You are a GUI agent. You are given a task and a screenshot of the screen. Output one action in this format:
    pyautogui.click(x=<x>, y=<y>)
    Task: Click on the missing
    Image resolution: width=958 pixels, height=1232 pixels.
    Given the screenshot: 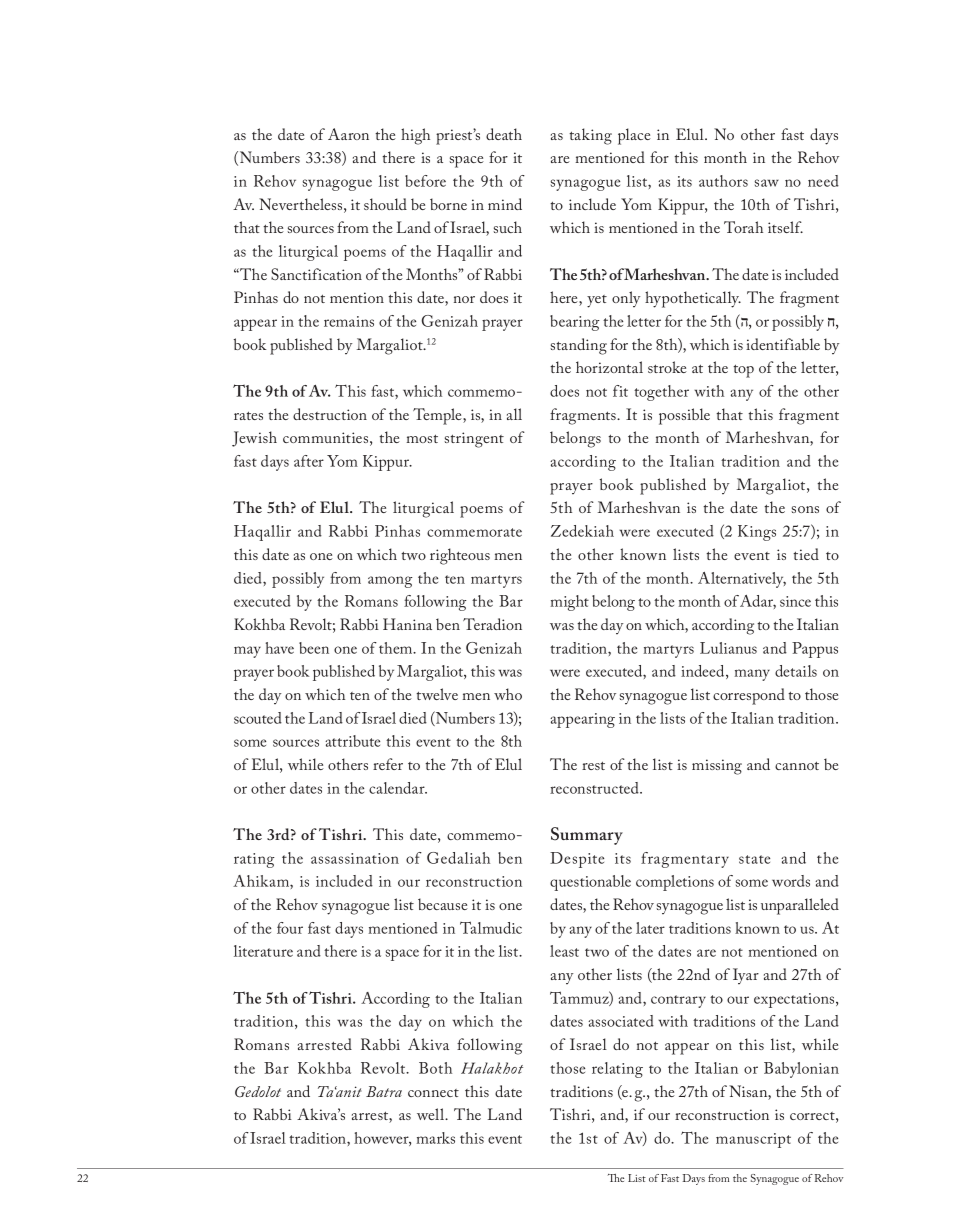 What is the action you would take?
    pyautogui.click(x=717, y=767)
